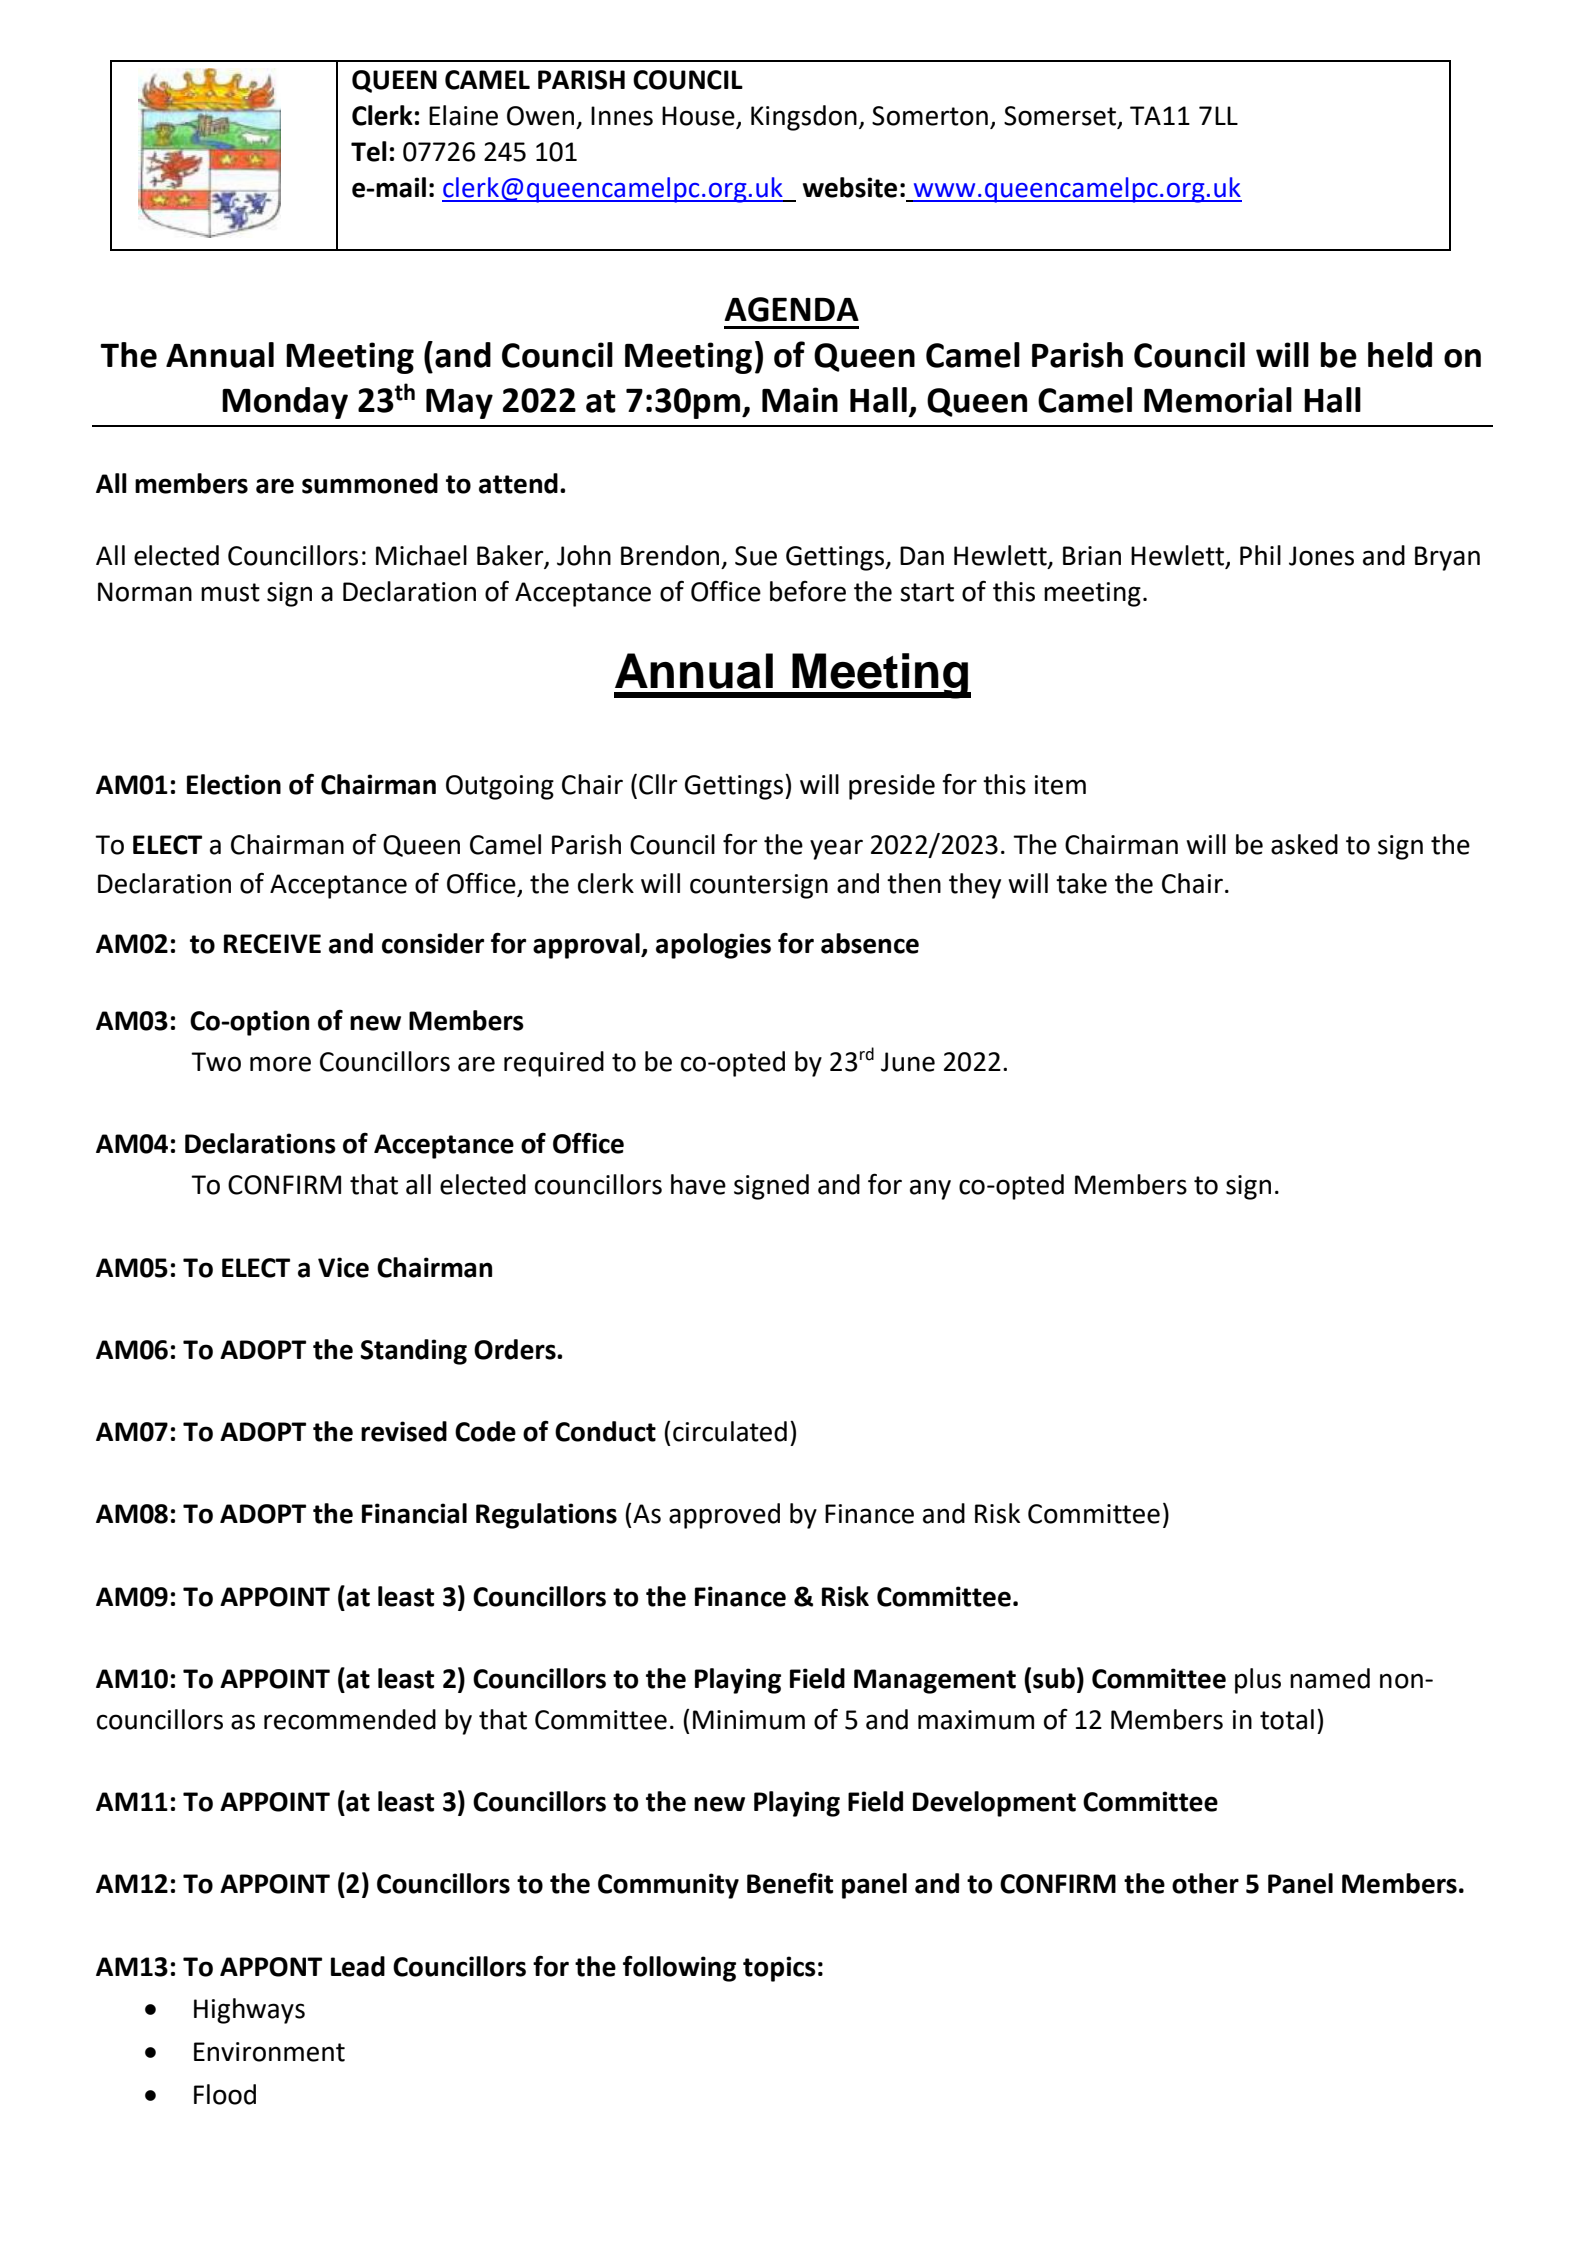  What do you see at coordinates (369, 151) in the document?
I see `Tel` at bounding box center [369, 151].
